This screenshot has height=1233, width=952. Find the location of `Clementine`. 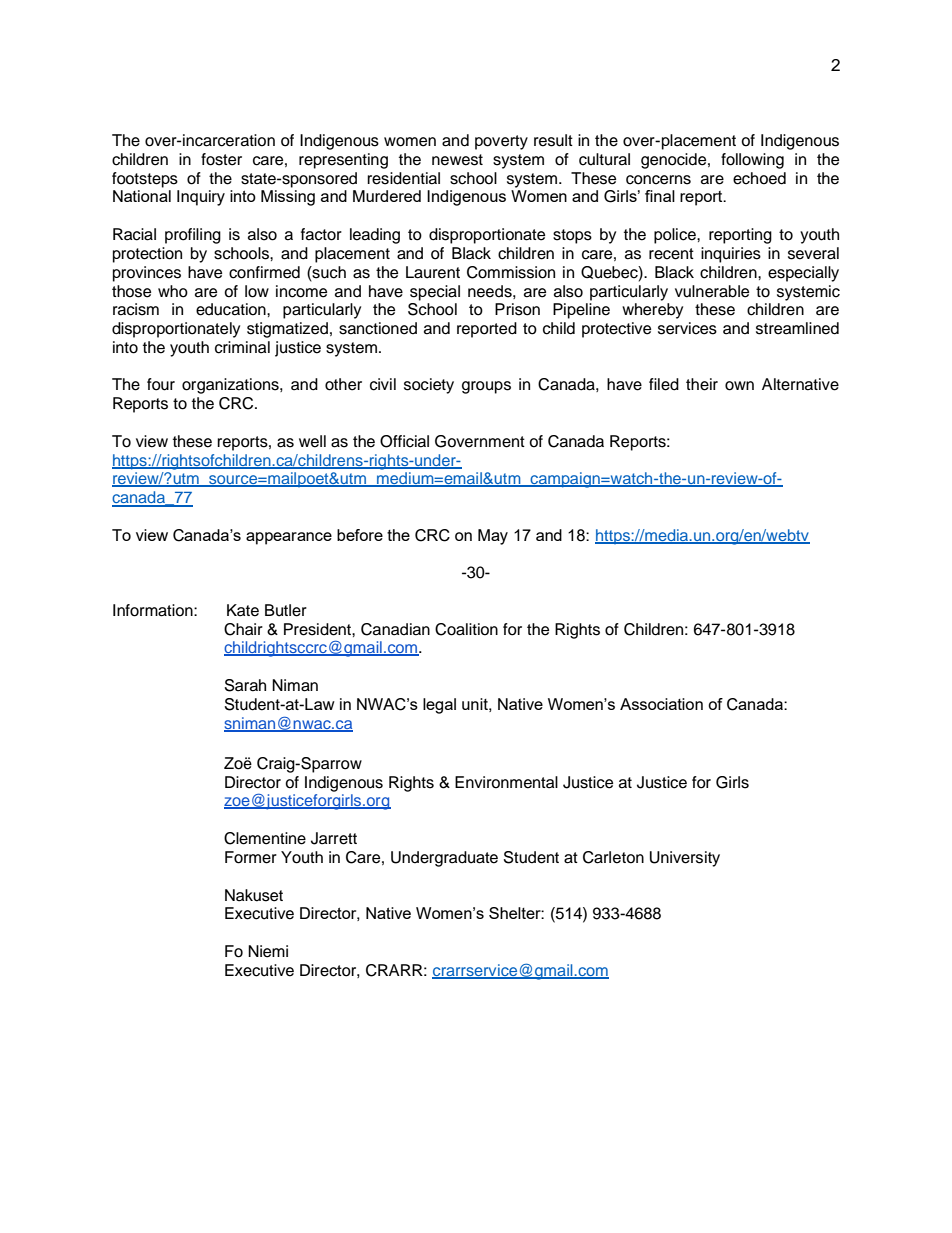

Clementine is located at coordinates (265, 838).
